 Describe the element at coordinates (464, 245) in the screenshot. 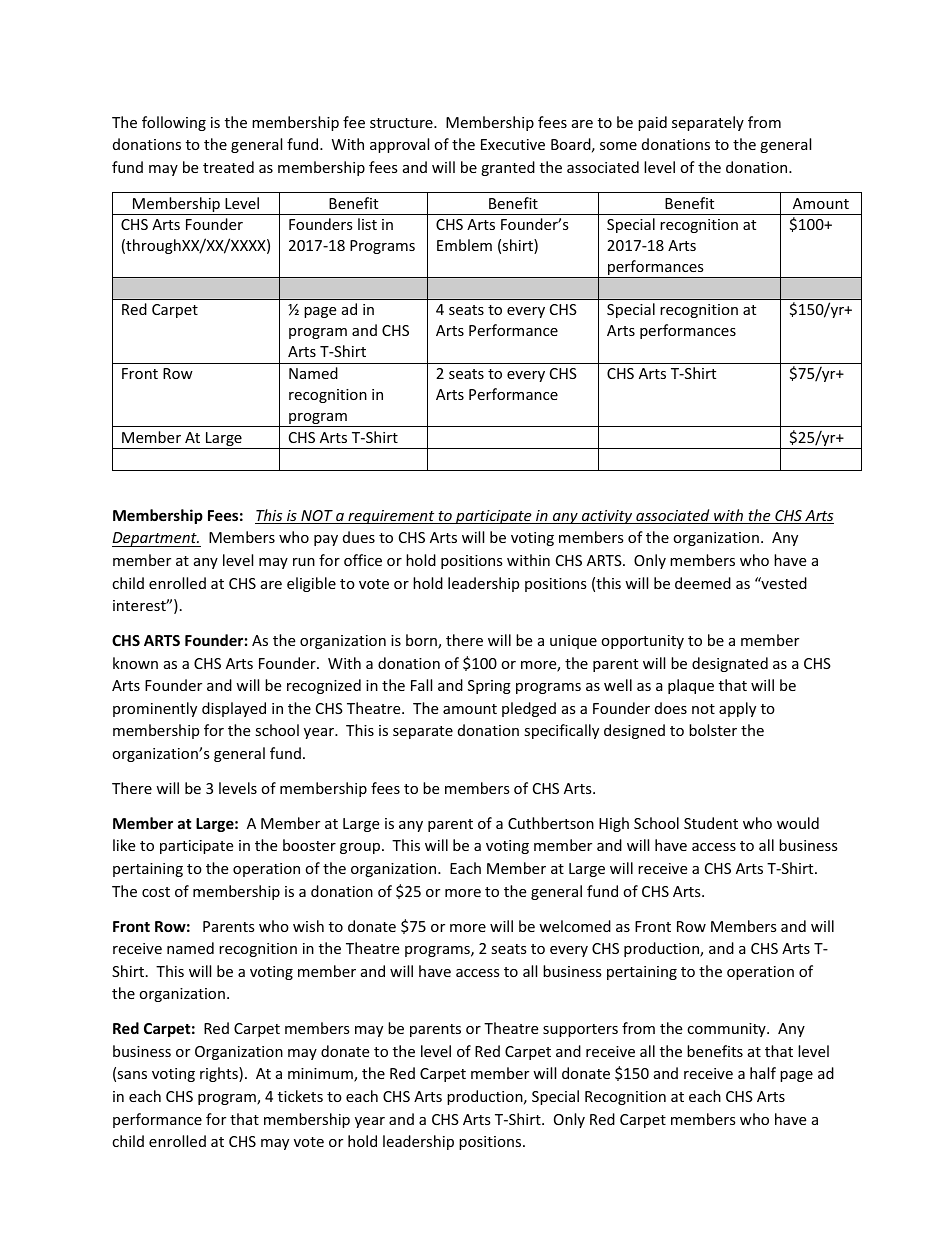

I see `Emblem` at that location.
